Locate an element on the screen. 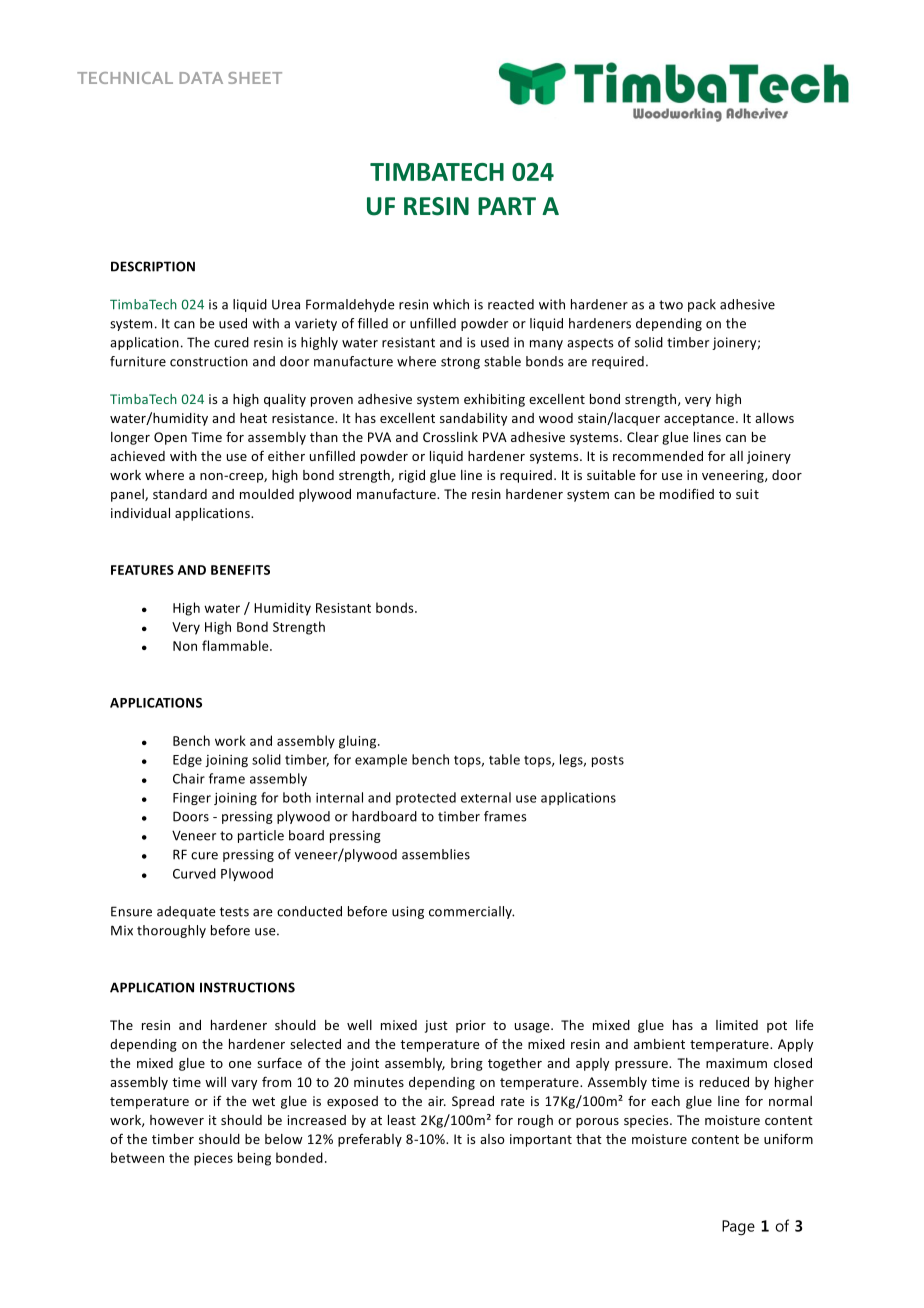 The image size is (924, 1308). DATA is located at coordinates (201, 78).
